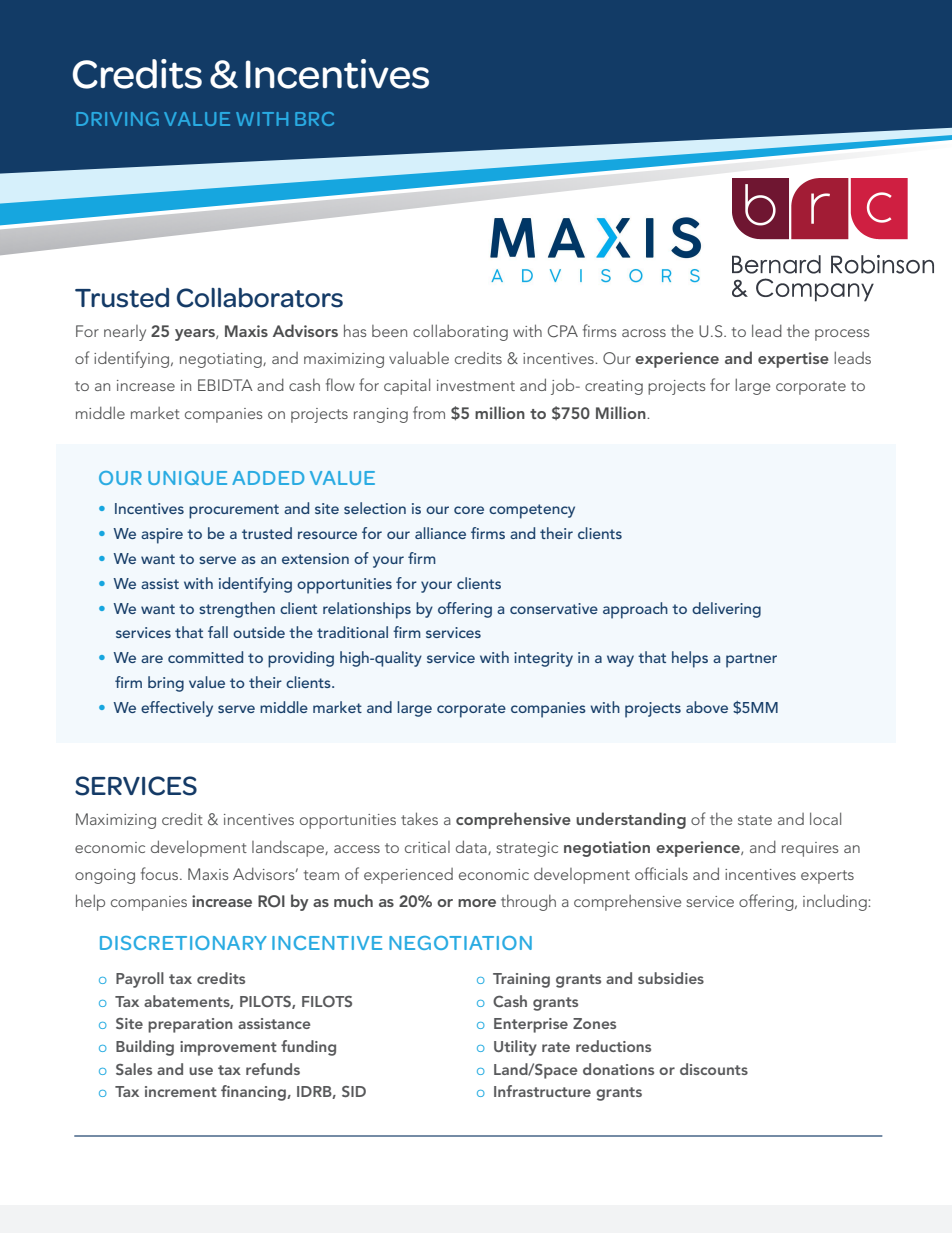  What do you see at coordinates (515, 1048) in the page?
I see `Utility` at bounding box center [515, 1048].
